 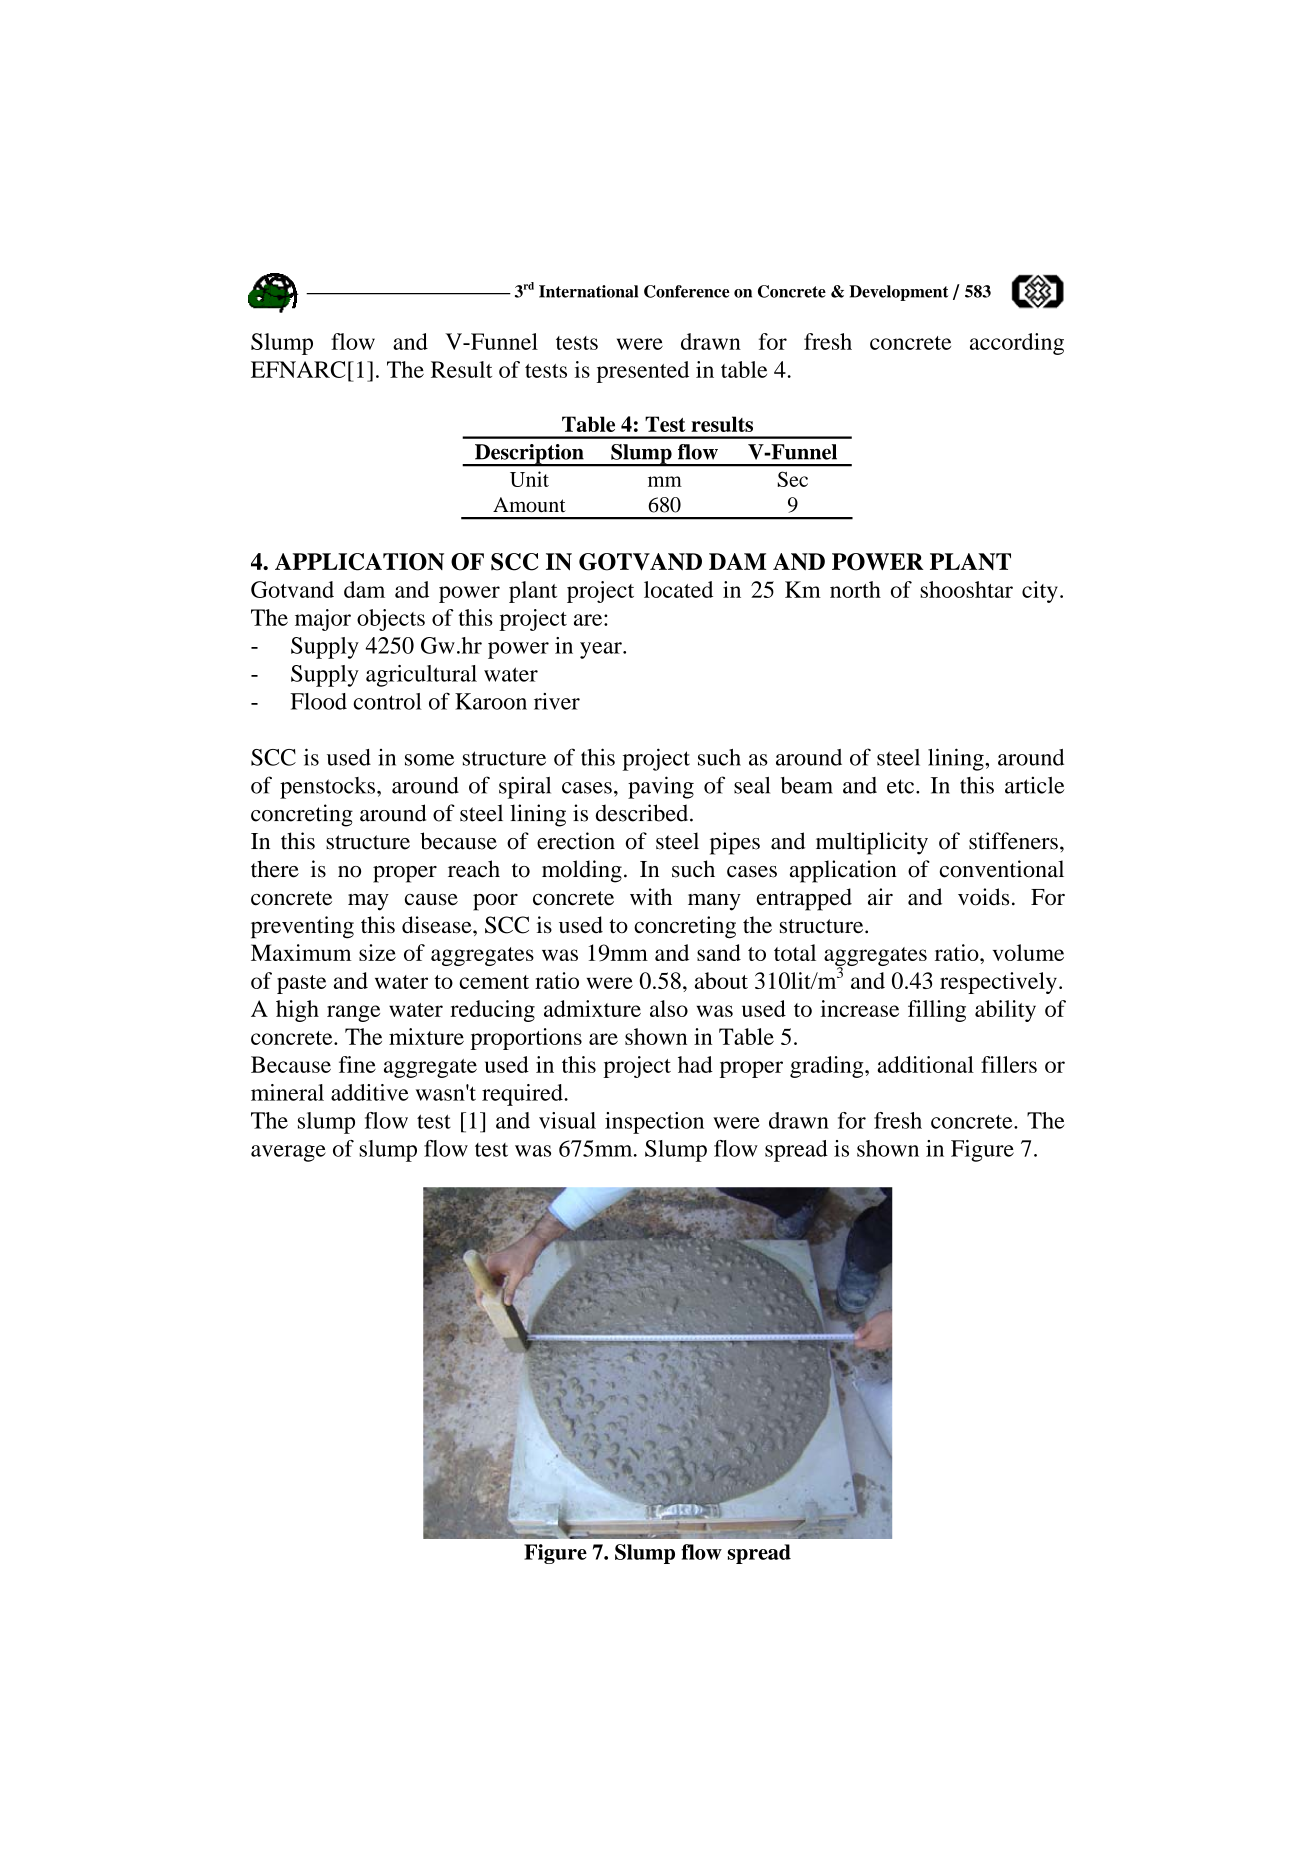 What do you see at coordinates (687, 291) in the page?
I see `Conference` at bounding box center [687, 291].
